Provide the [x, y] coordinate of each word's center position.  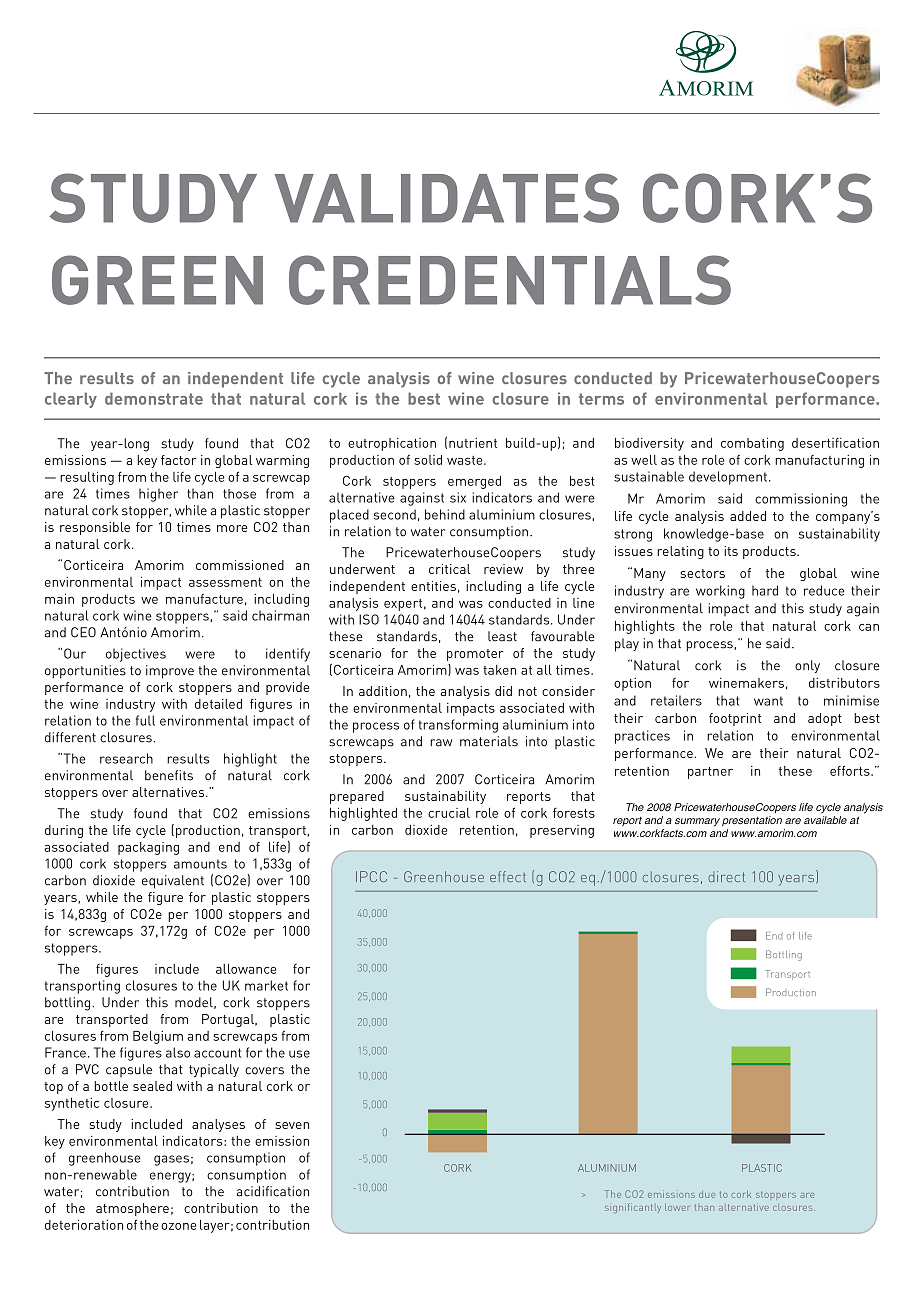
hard [765, 590]
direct [726, 876]
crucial [449, 813]
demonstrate [154, 398]
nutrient [473, 443]
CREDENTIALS [510, 280]
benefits [169, 775]
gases [171, 1160]
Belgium [158, 1037]
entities [433, 586]
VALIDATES [447, 198]
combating [752, 444]
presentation [752, 821]
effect [508, 876]
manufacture [204, 599]
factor [179, 460]
